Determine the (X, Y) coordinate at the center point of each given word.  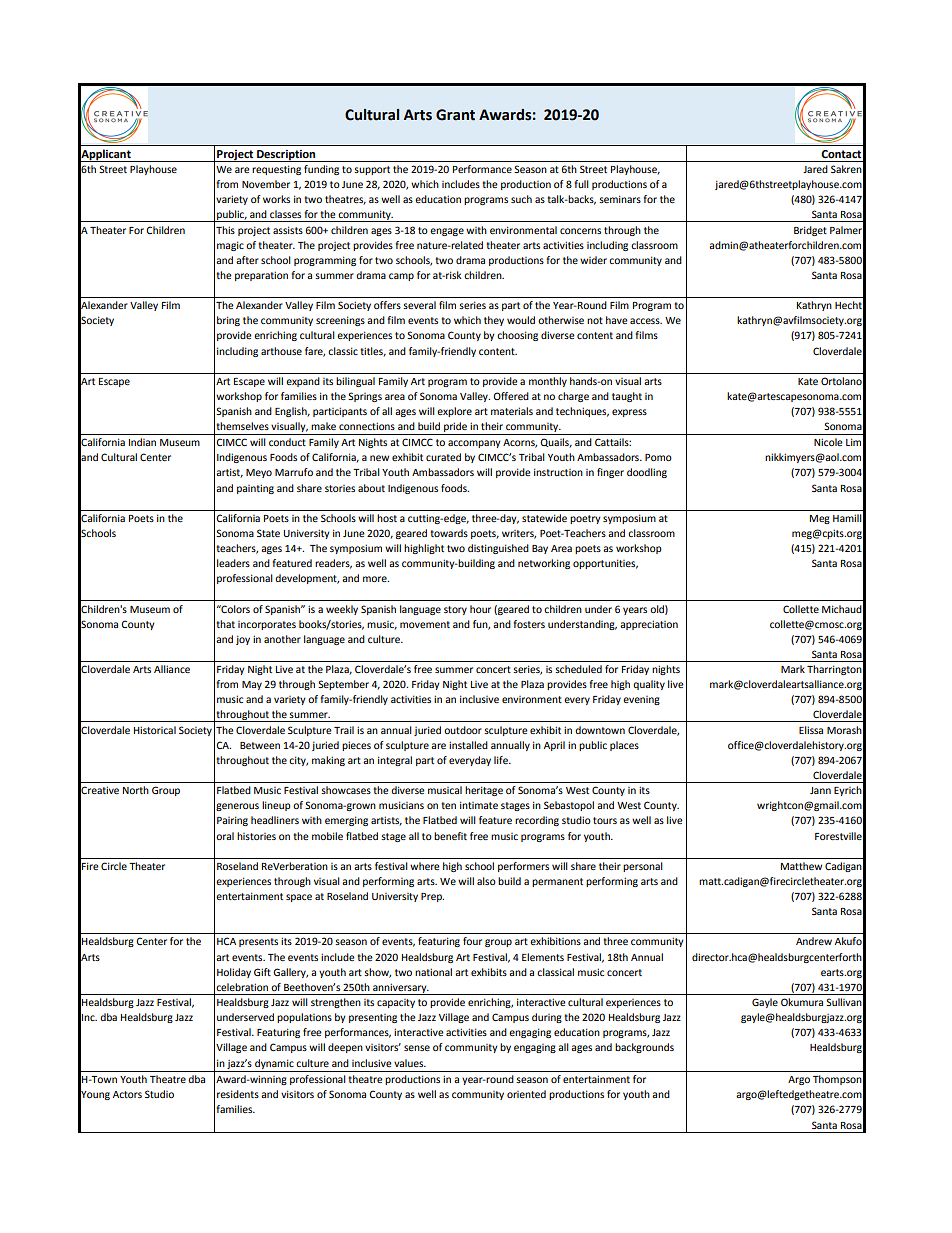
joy (243, 640)
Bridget (810, 231)
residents (238, 1094)
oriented (526, 1094)
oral (225, 836)
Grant (455, 115)
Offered (511, 396)
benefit (450, 836)
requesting (276, 170)
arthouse (281, 351)
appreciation (649, 625)
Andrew (814, 941)
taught (627, 397)
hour (480, 609)
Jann (820, 790)
